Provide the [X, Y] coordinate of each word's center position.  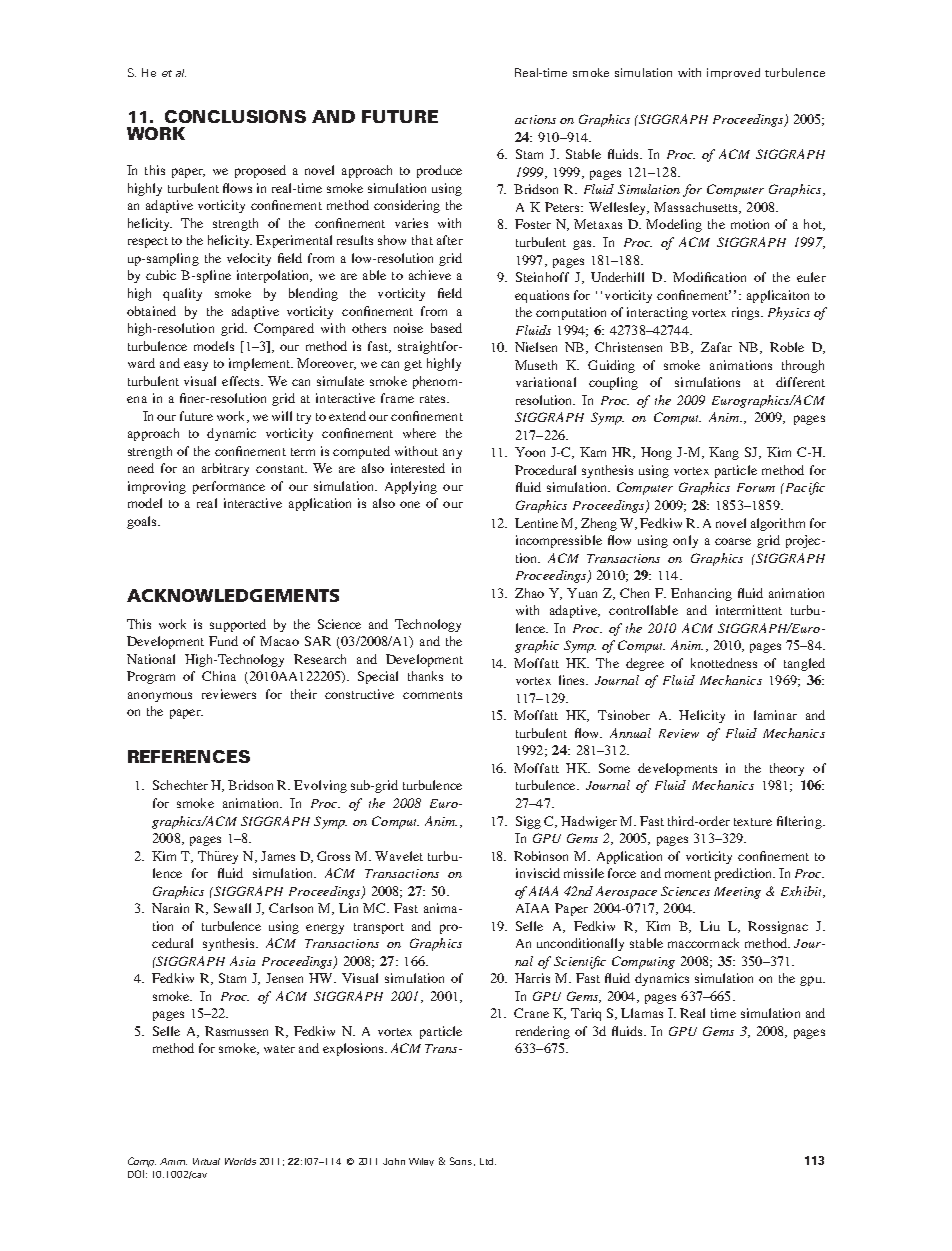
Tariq [586, 1014]
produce [439, 171]
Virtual [206, 1161]
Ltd [488, 1161]
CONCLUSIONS [235, 116]
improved [733, 73]
